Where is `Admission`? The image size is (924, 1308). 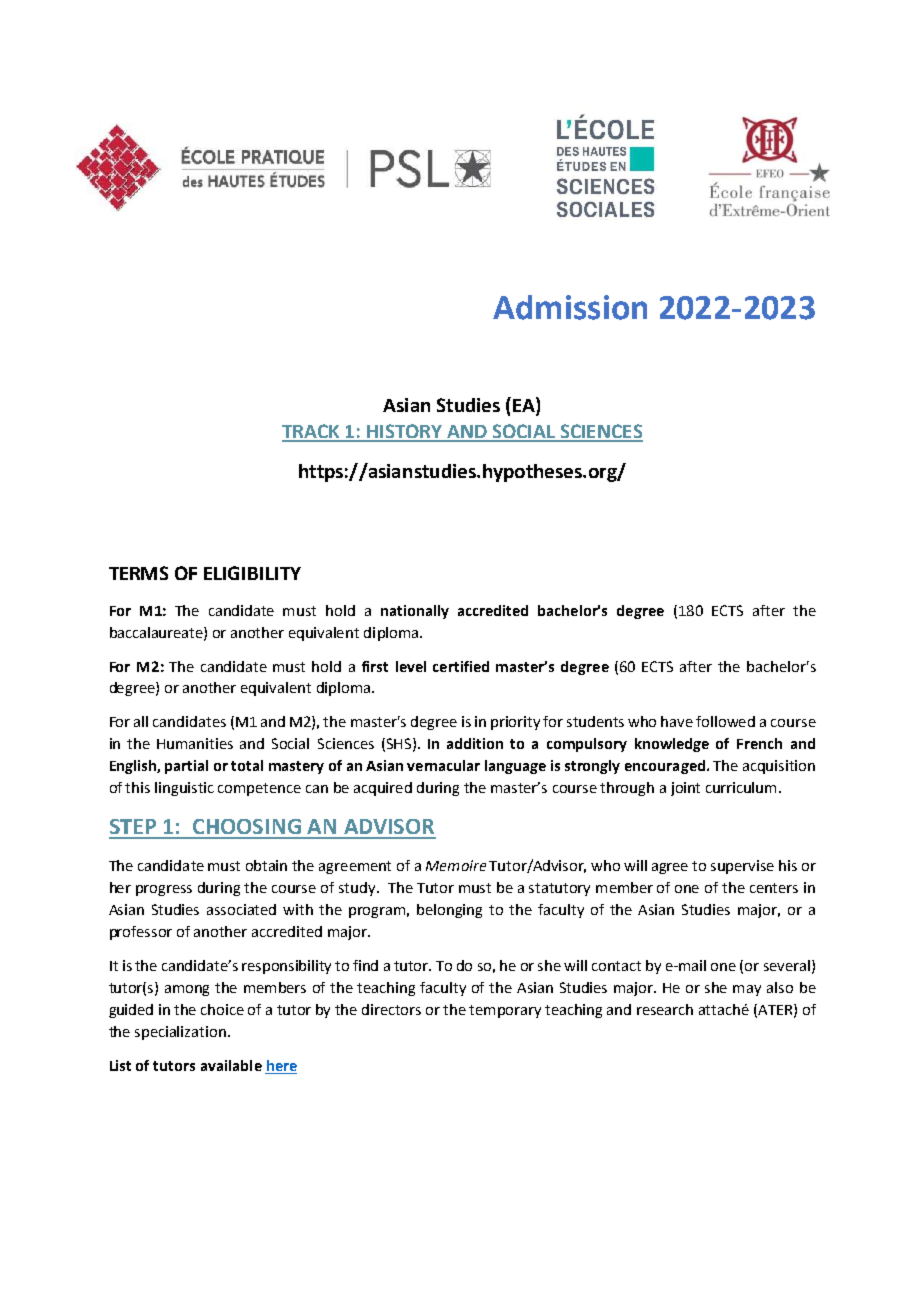
Admission is located at coordinates (570, 307).
